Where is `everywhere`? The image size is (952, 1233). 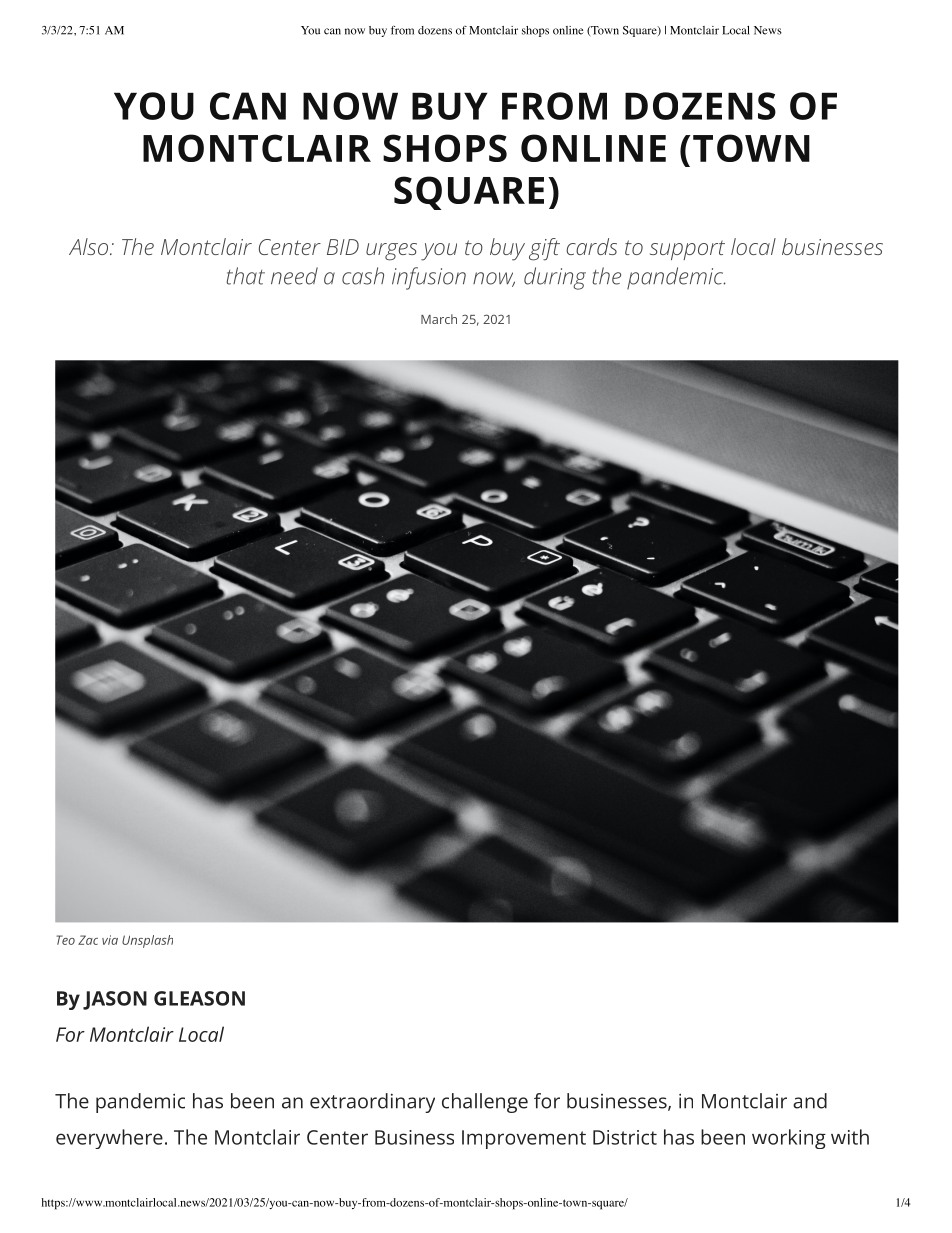
everywhere is located at coordinates (109, 1139).
